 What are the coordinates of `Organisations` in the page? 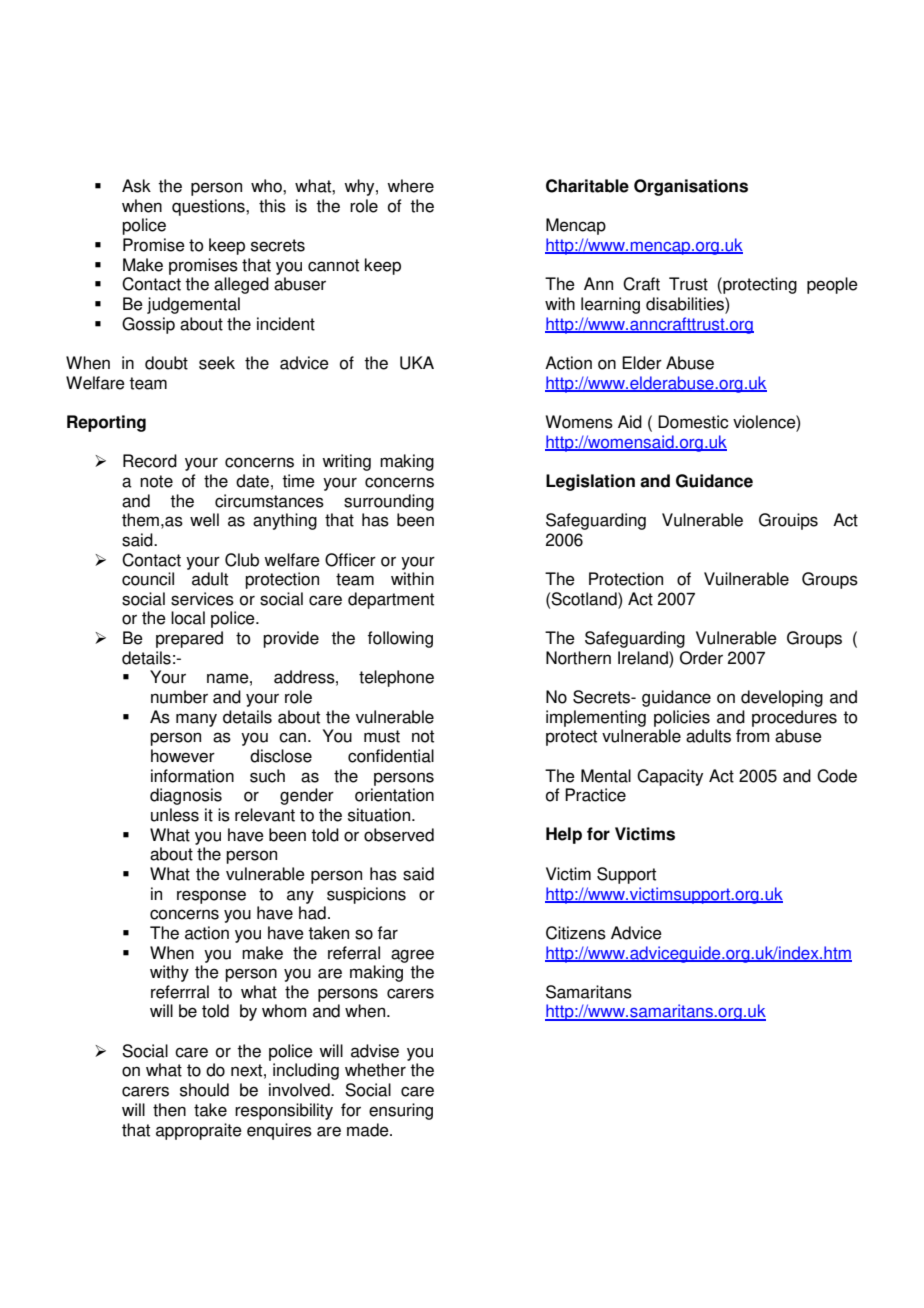 It's located at (691, 187).
